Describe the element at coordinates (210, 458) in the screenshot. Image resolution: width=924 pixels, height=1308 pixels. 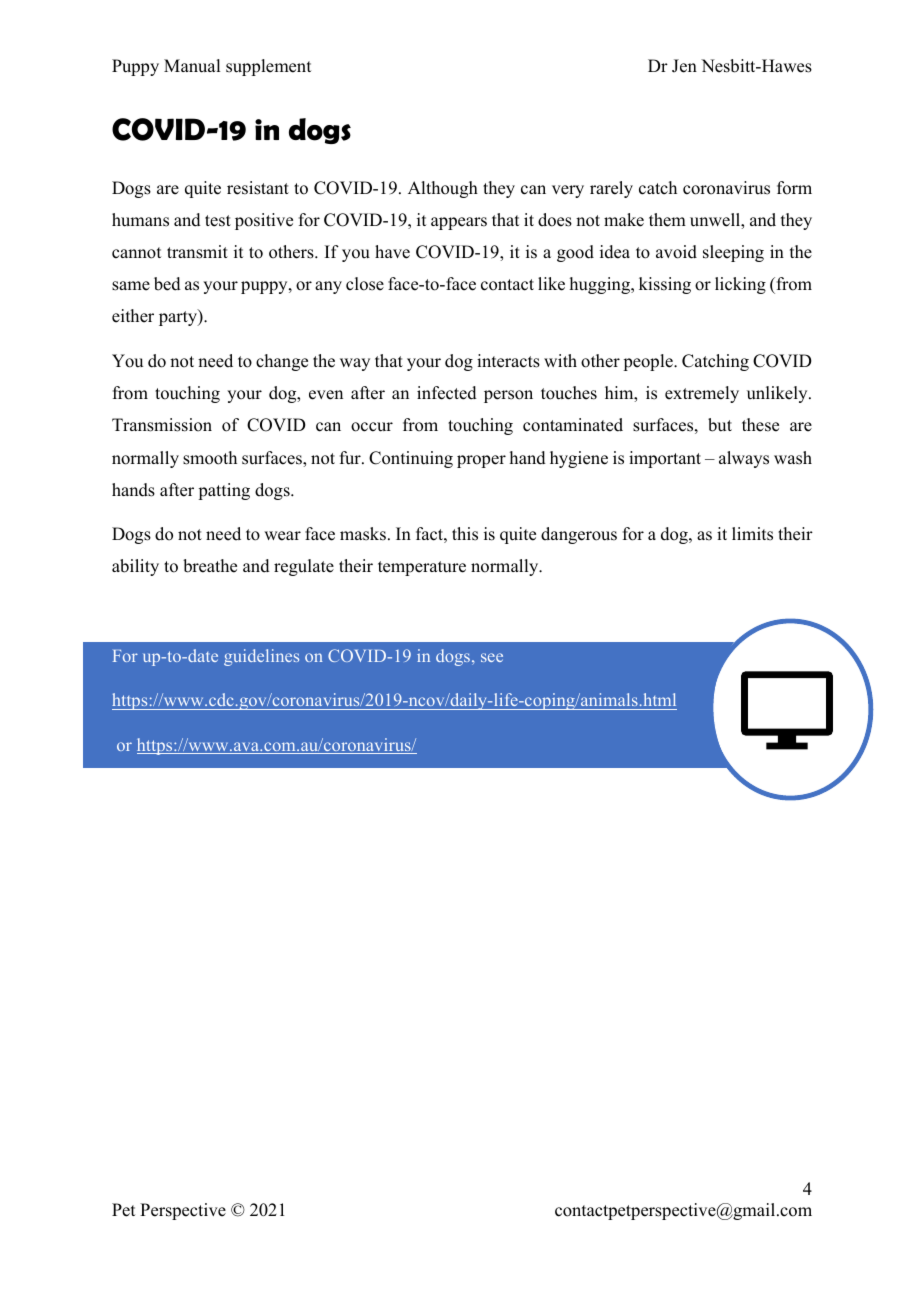
I see `smooth` at that location.
